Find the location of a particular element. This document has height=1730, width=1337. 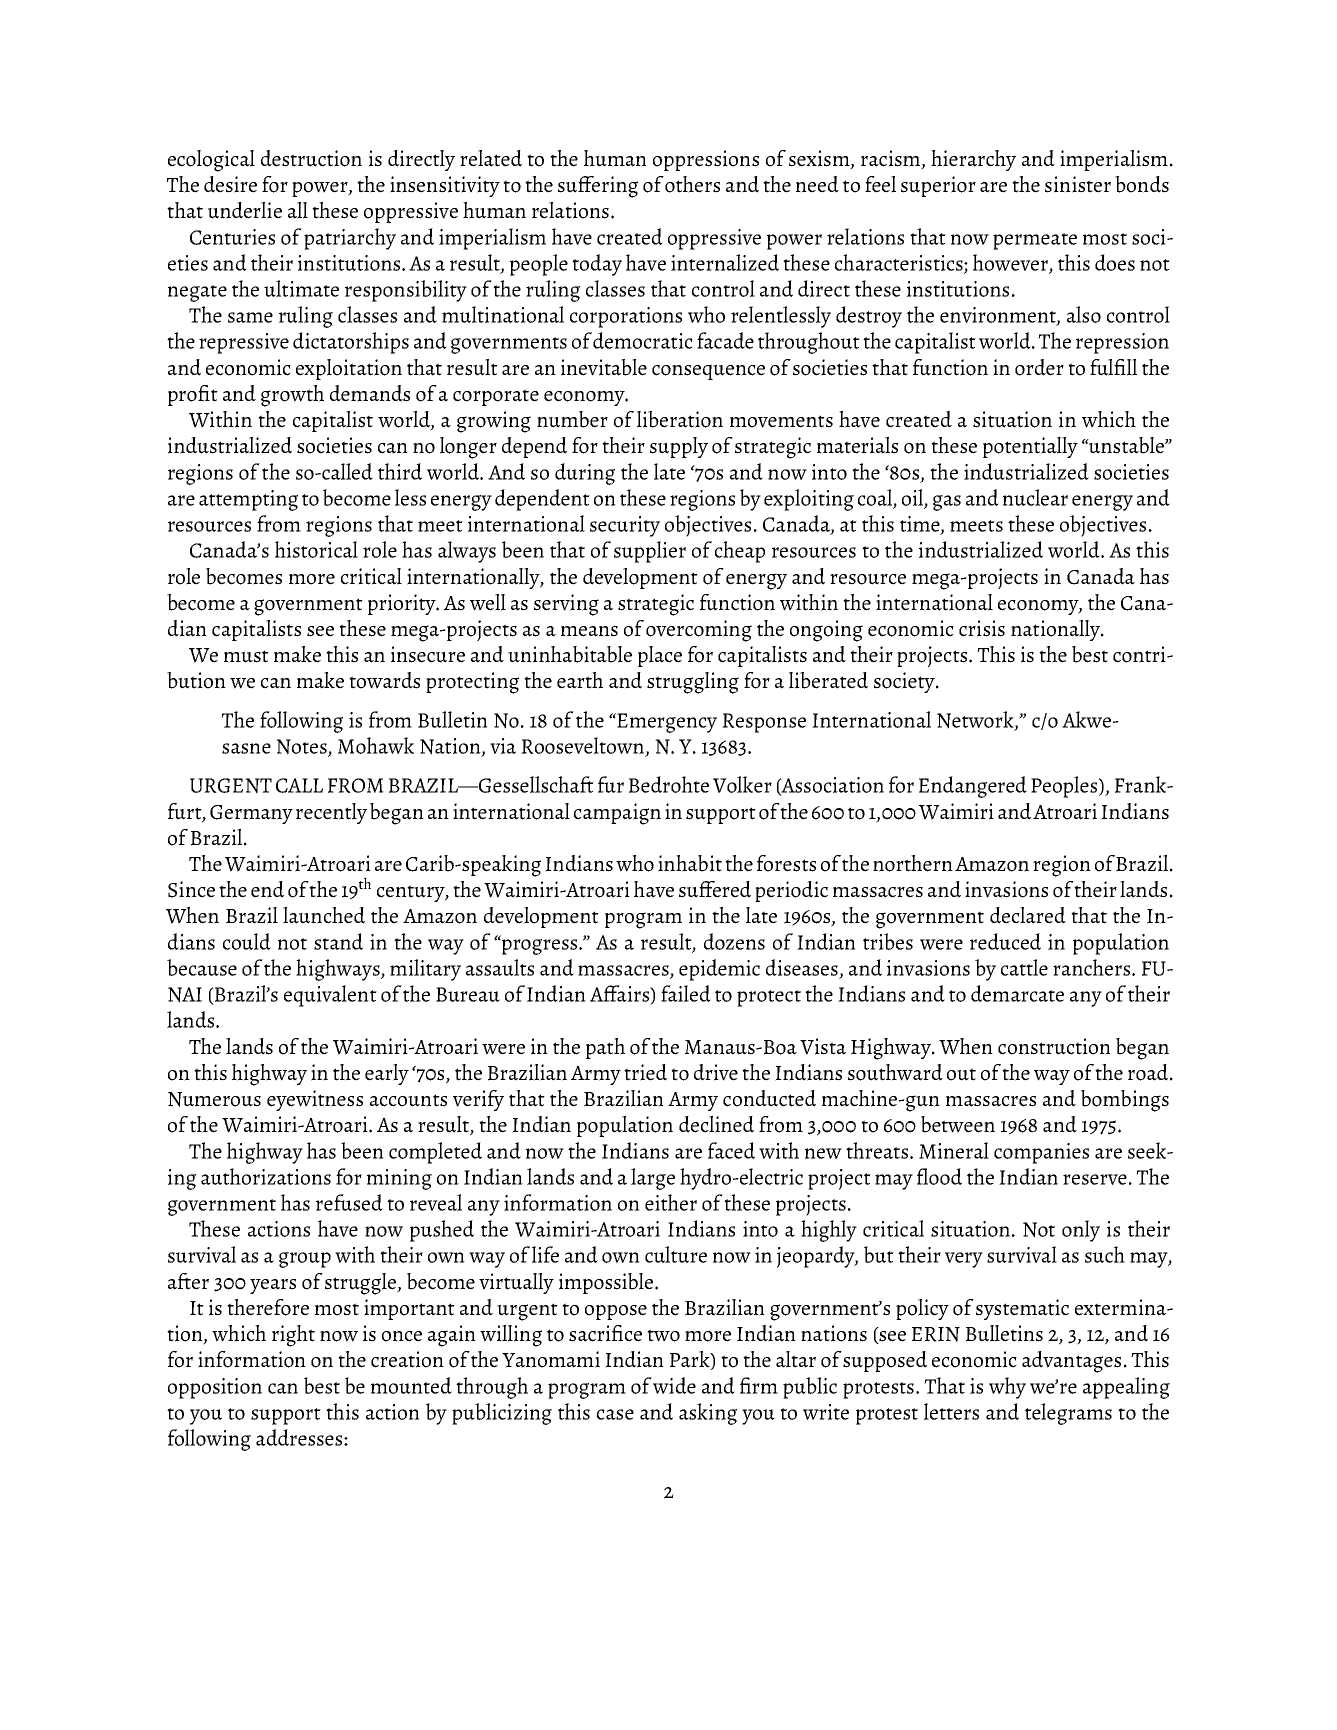

sinister is located at coordinates (1078, 184).
